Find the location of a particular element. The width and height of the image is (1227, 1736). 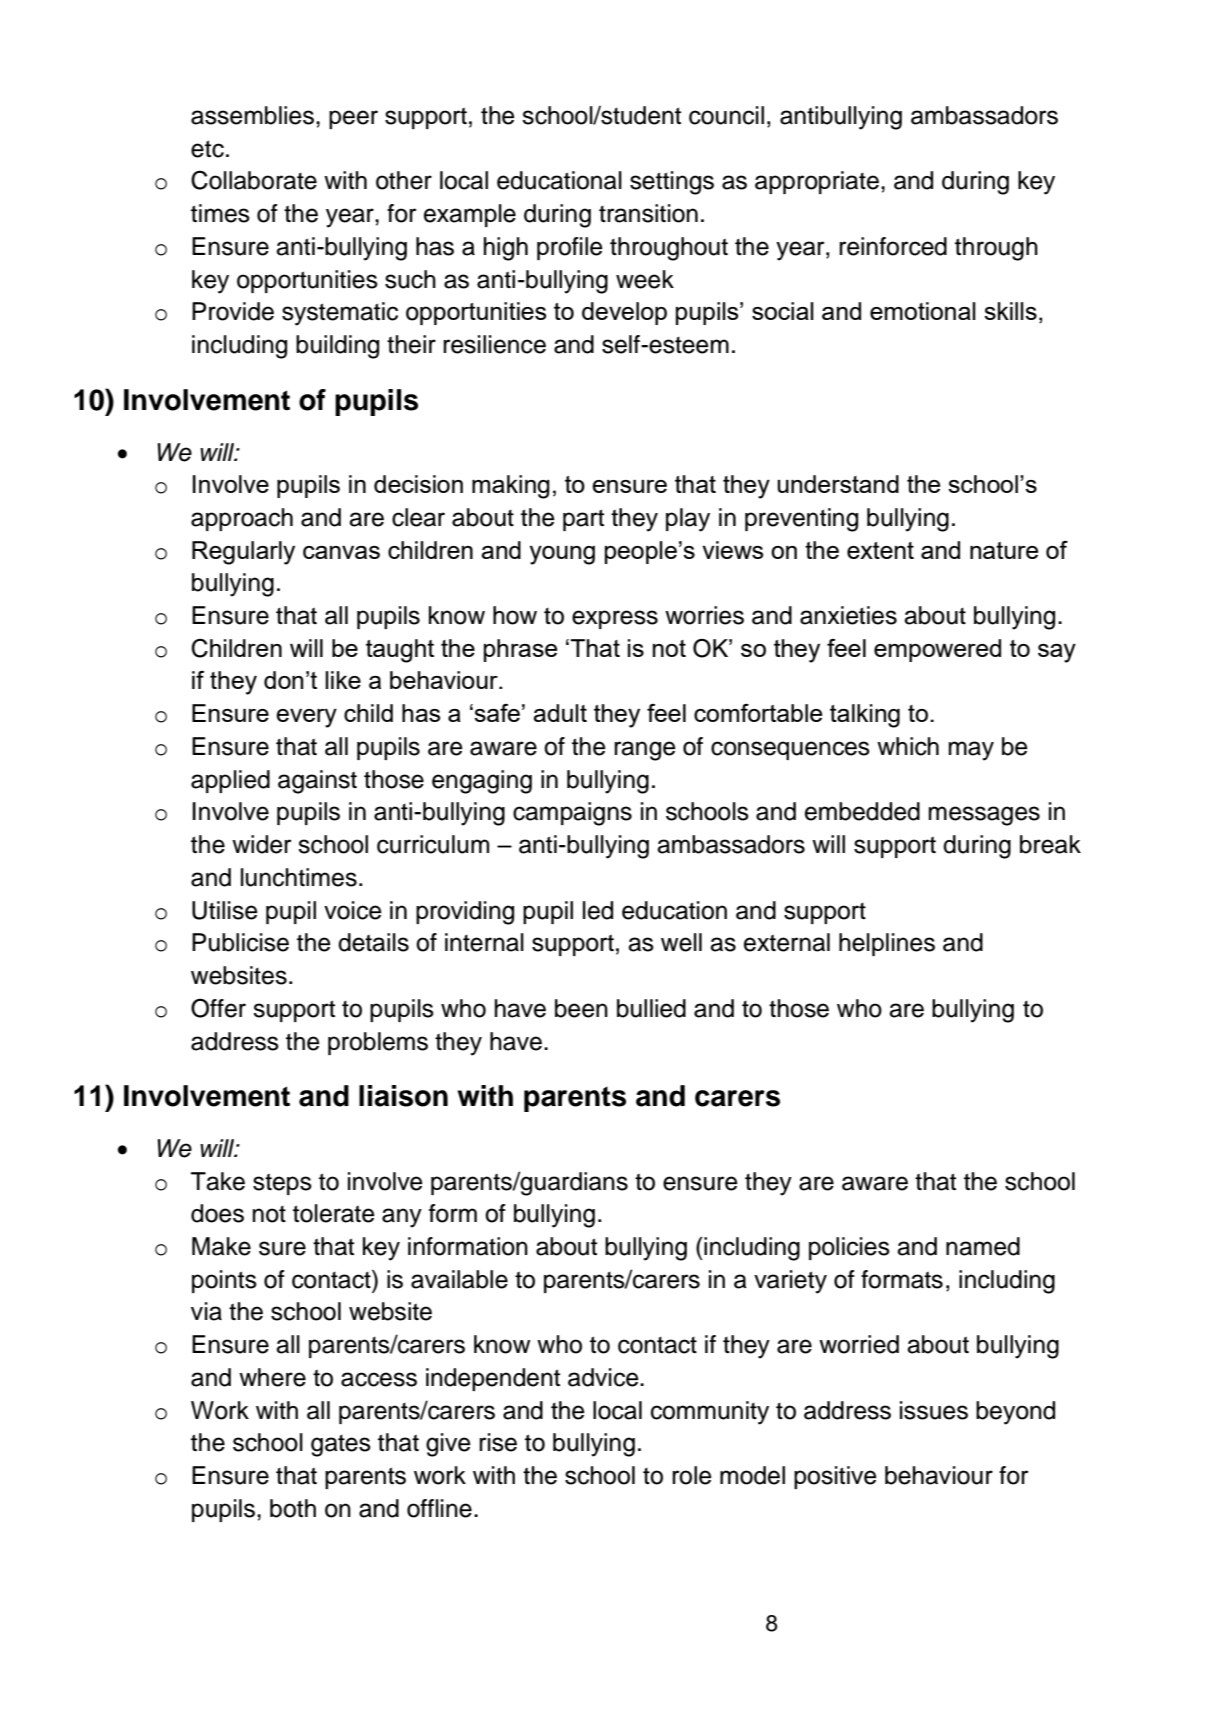

bullied is located at coordinates (651, 1008).
